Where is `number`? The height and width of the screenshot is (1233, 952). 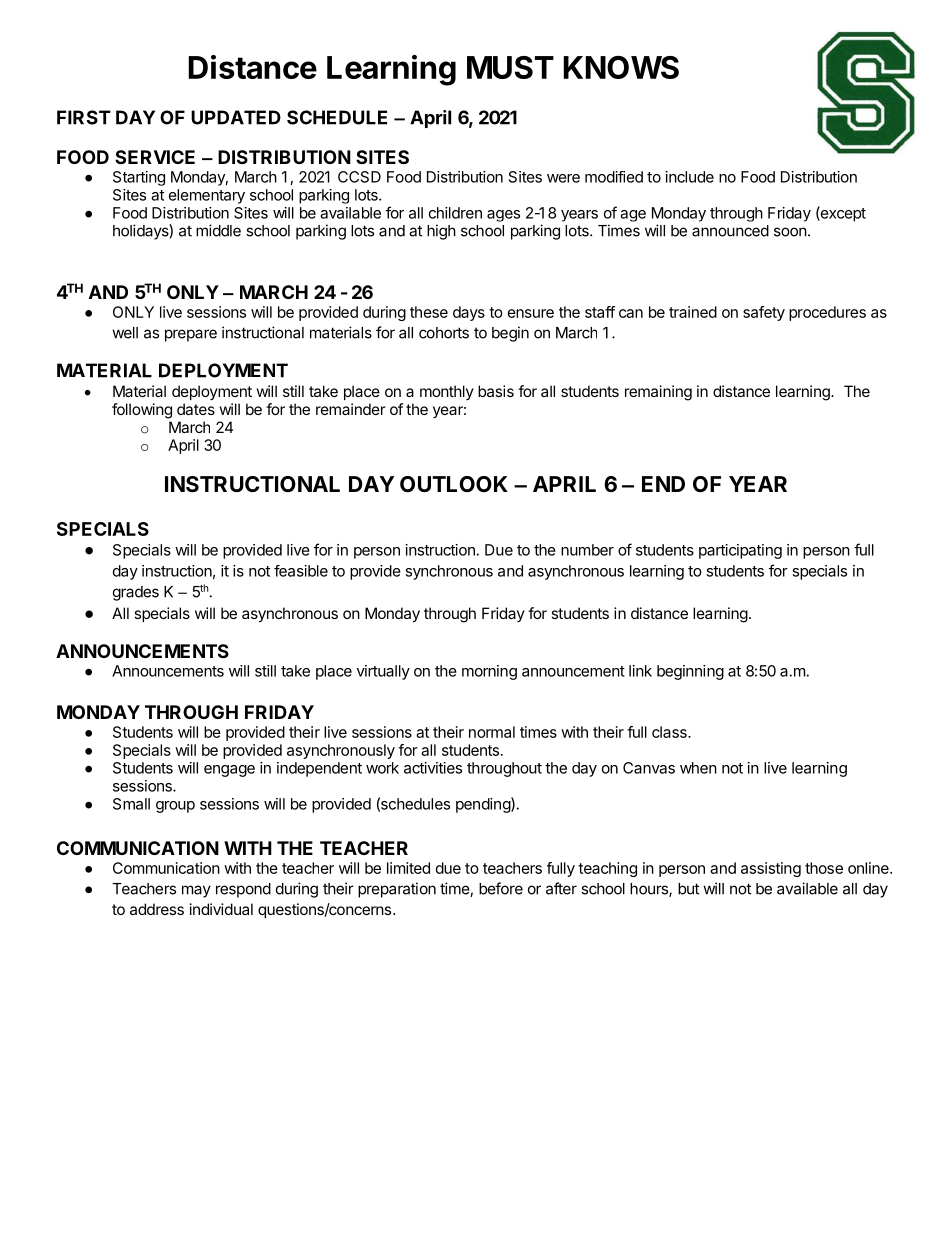 number is located at coordinates (587, 550).
